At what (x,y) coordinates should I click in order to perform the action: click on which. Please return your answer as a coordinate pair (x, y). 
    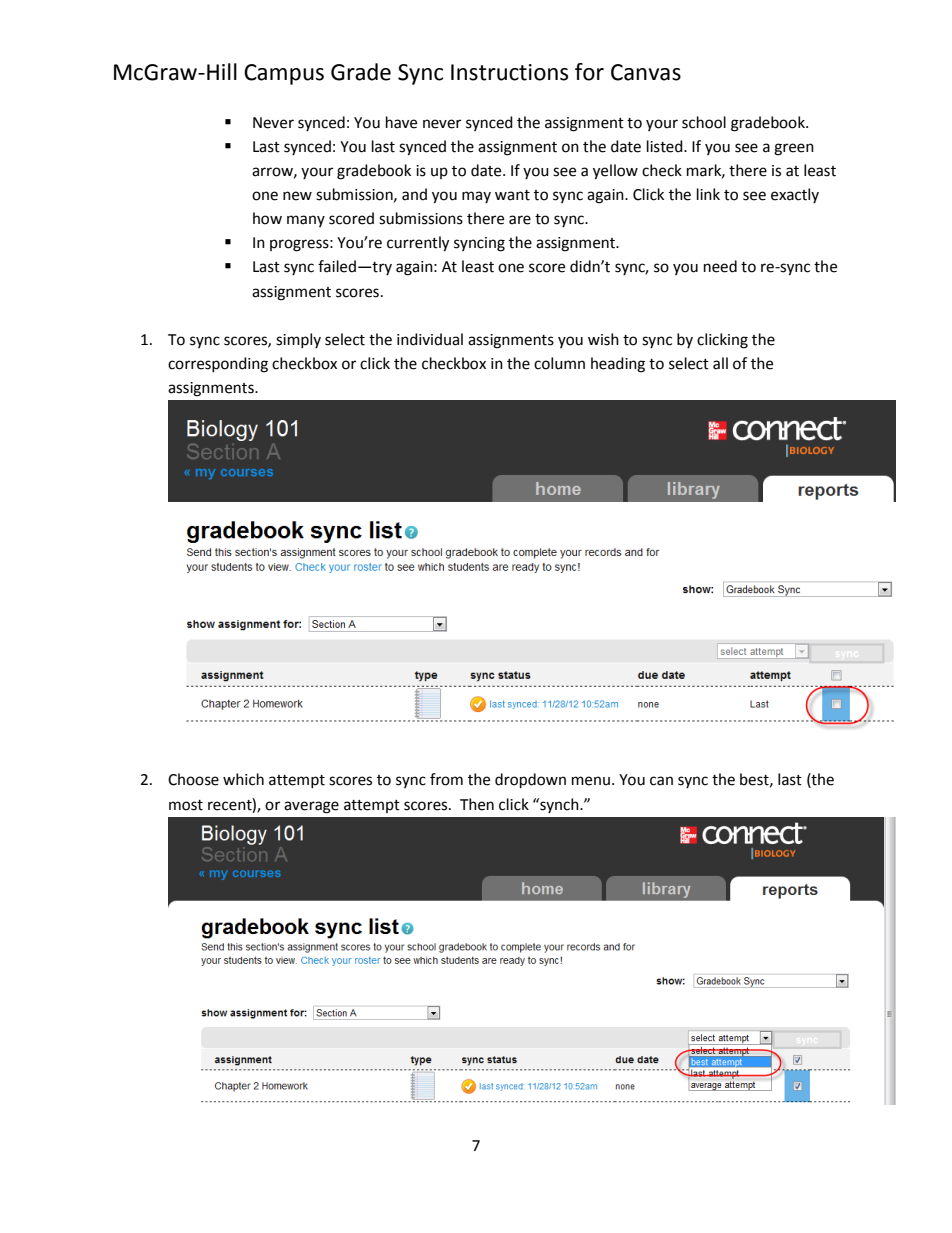
    Looking at the image, I should click on (243, 779).
